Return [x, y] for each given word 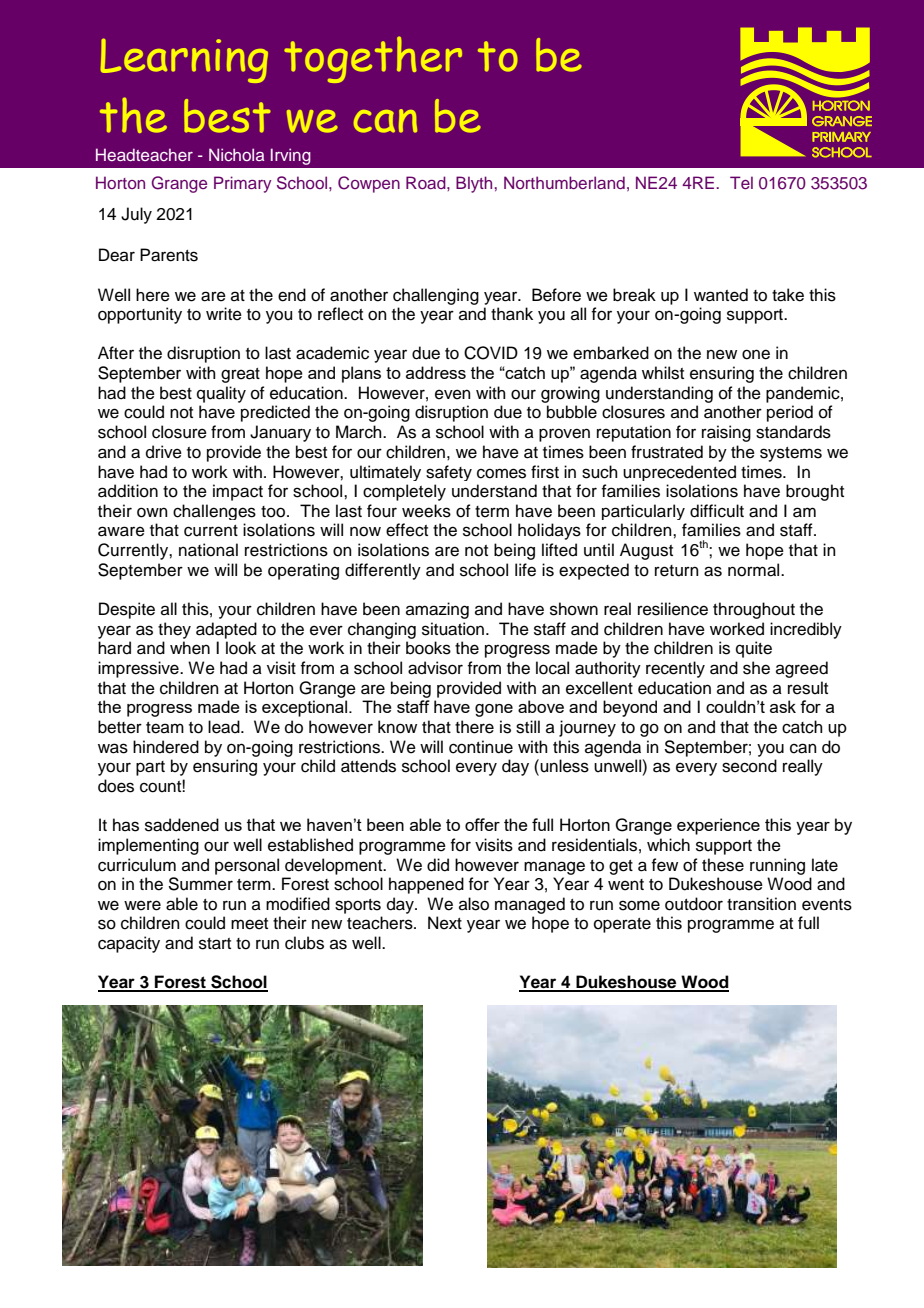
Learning [184, 60]
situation [453, 629]
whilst [663, 373]
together [373, 59]
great [240, 375]
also [474, 904]
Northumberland [564, 182]
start [215, 944]
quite [754, 649]
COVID [491, 353]
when [190, 648]
